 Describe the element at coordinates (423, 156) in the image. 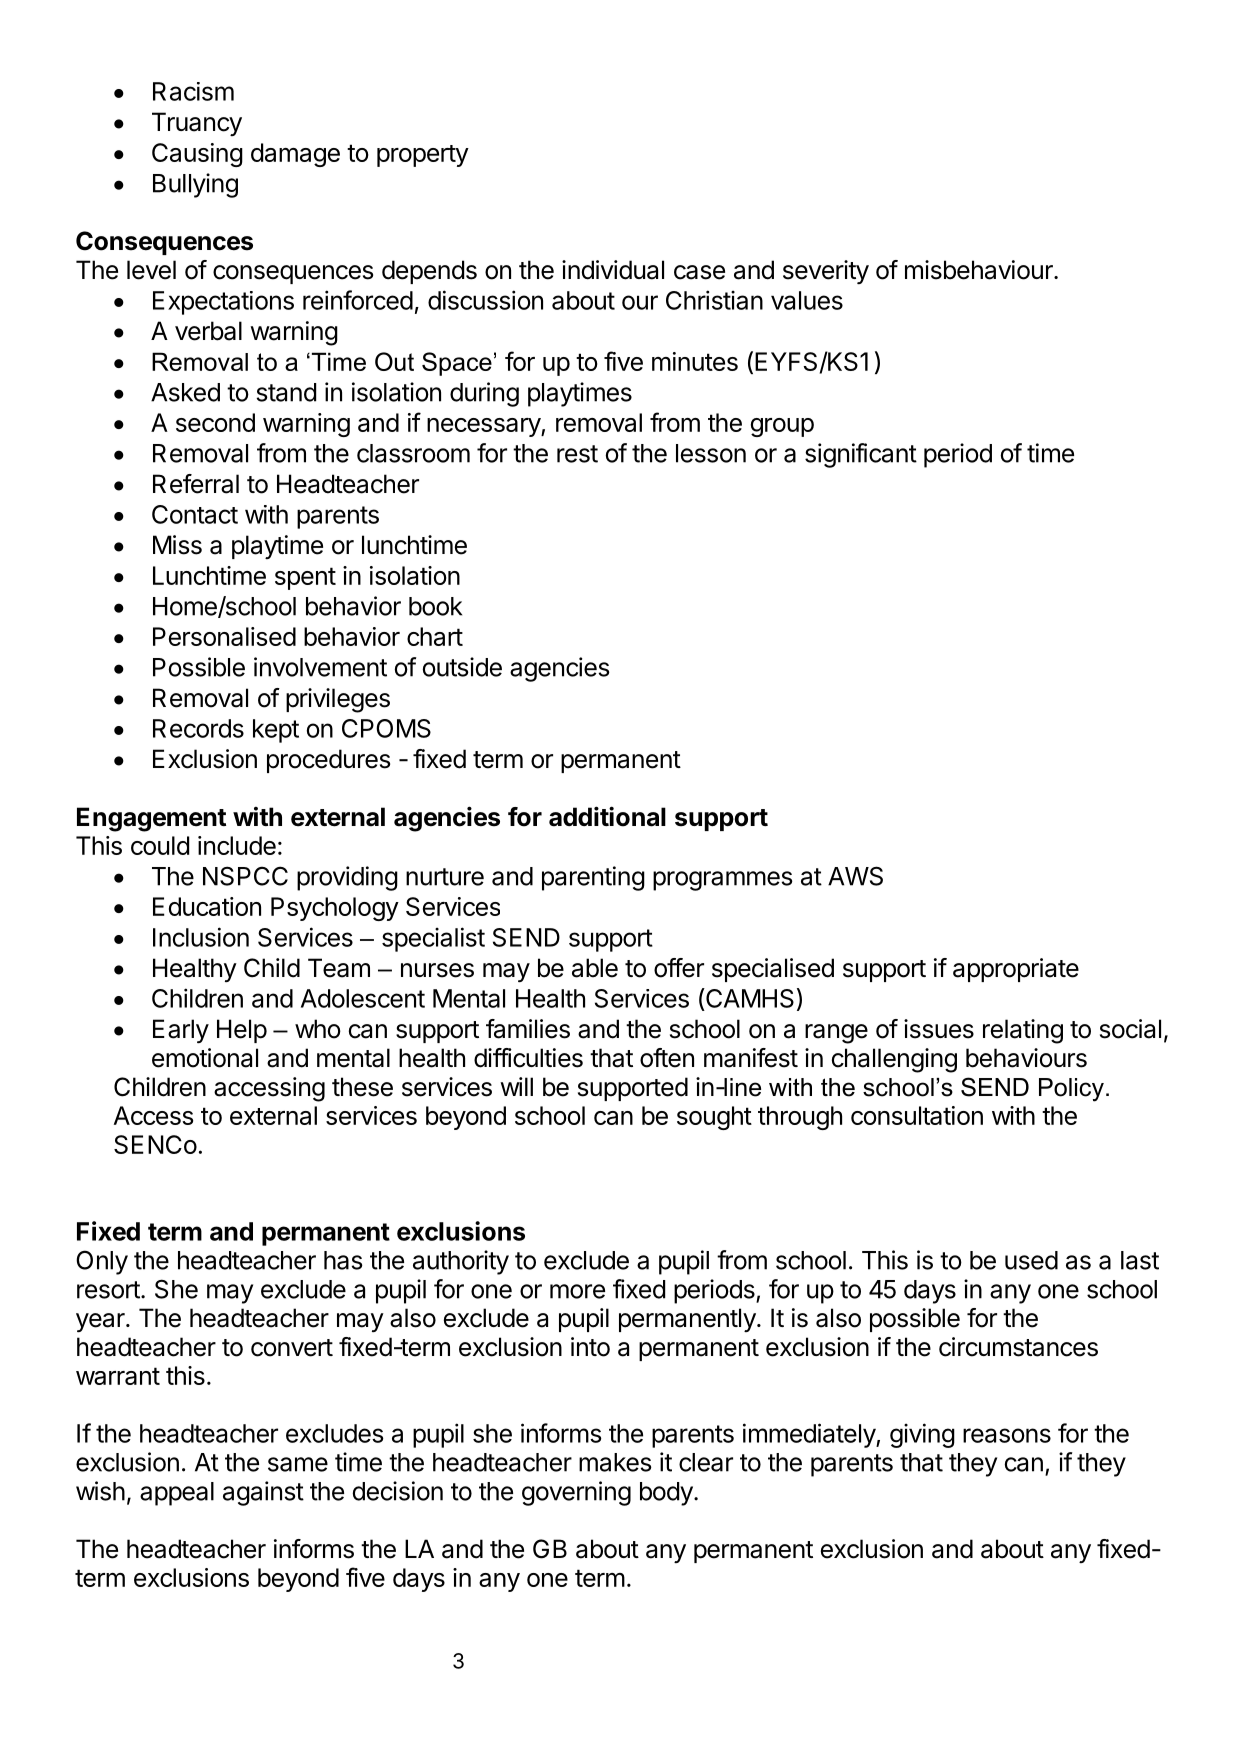

I see `property` at that location.
